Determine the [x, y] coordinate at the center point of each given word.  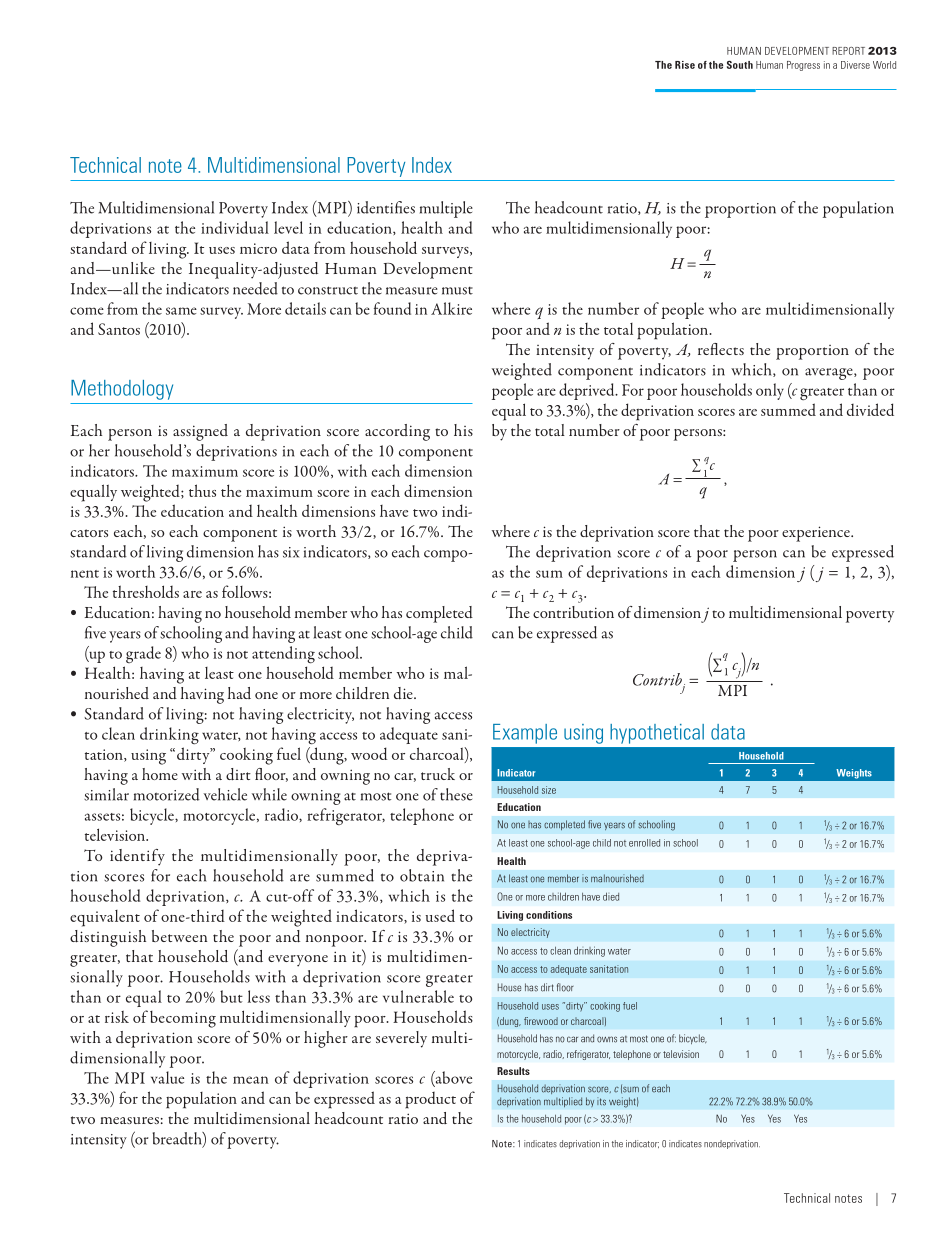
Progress [803, 66]
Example [525, 734]
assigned [200, 432]
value [167, 1077]
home [160, 774]
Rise [685, 65]
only [770, 391]
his [463, 430]
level [288, 227]
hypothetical [657, 734]
